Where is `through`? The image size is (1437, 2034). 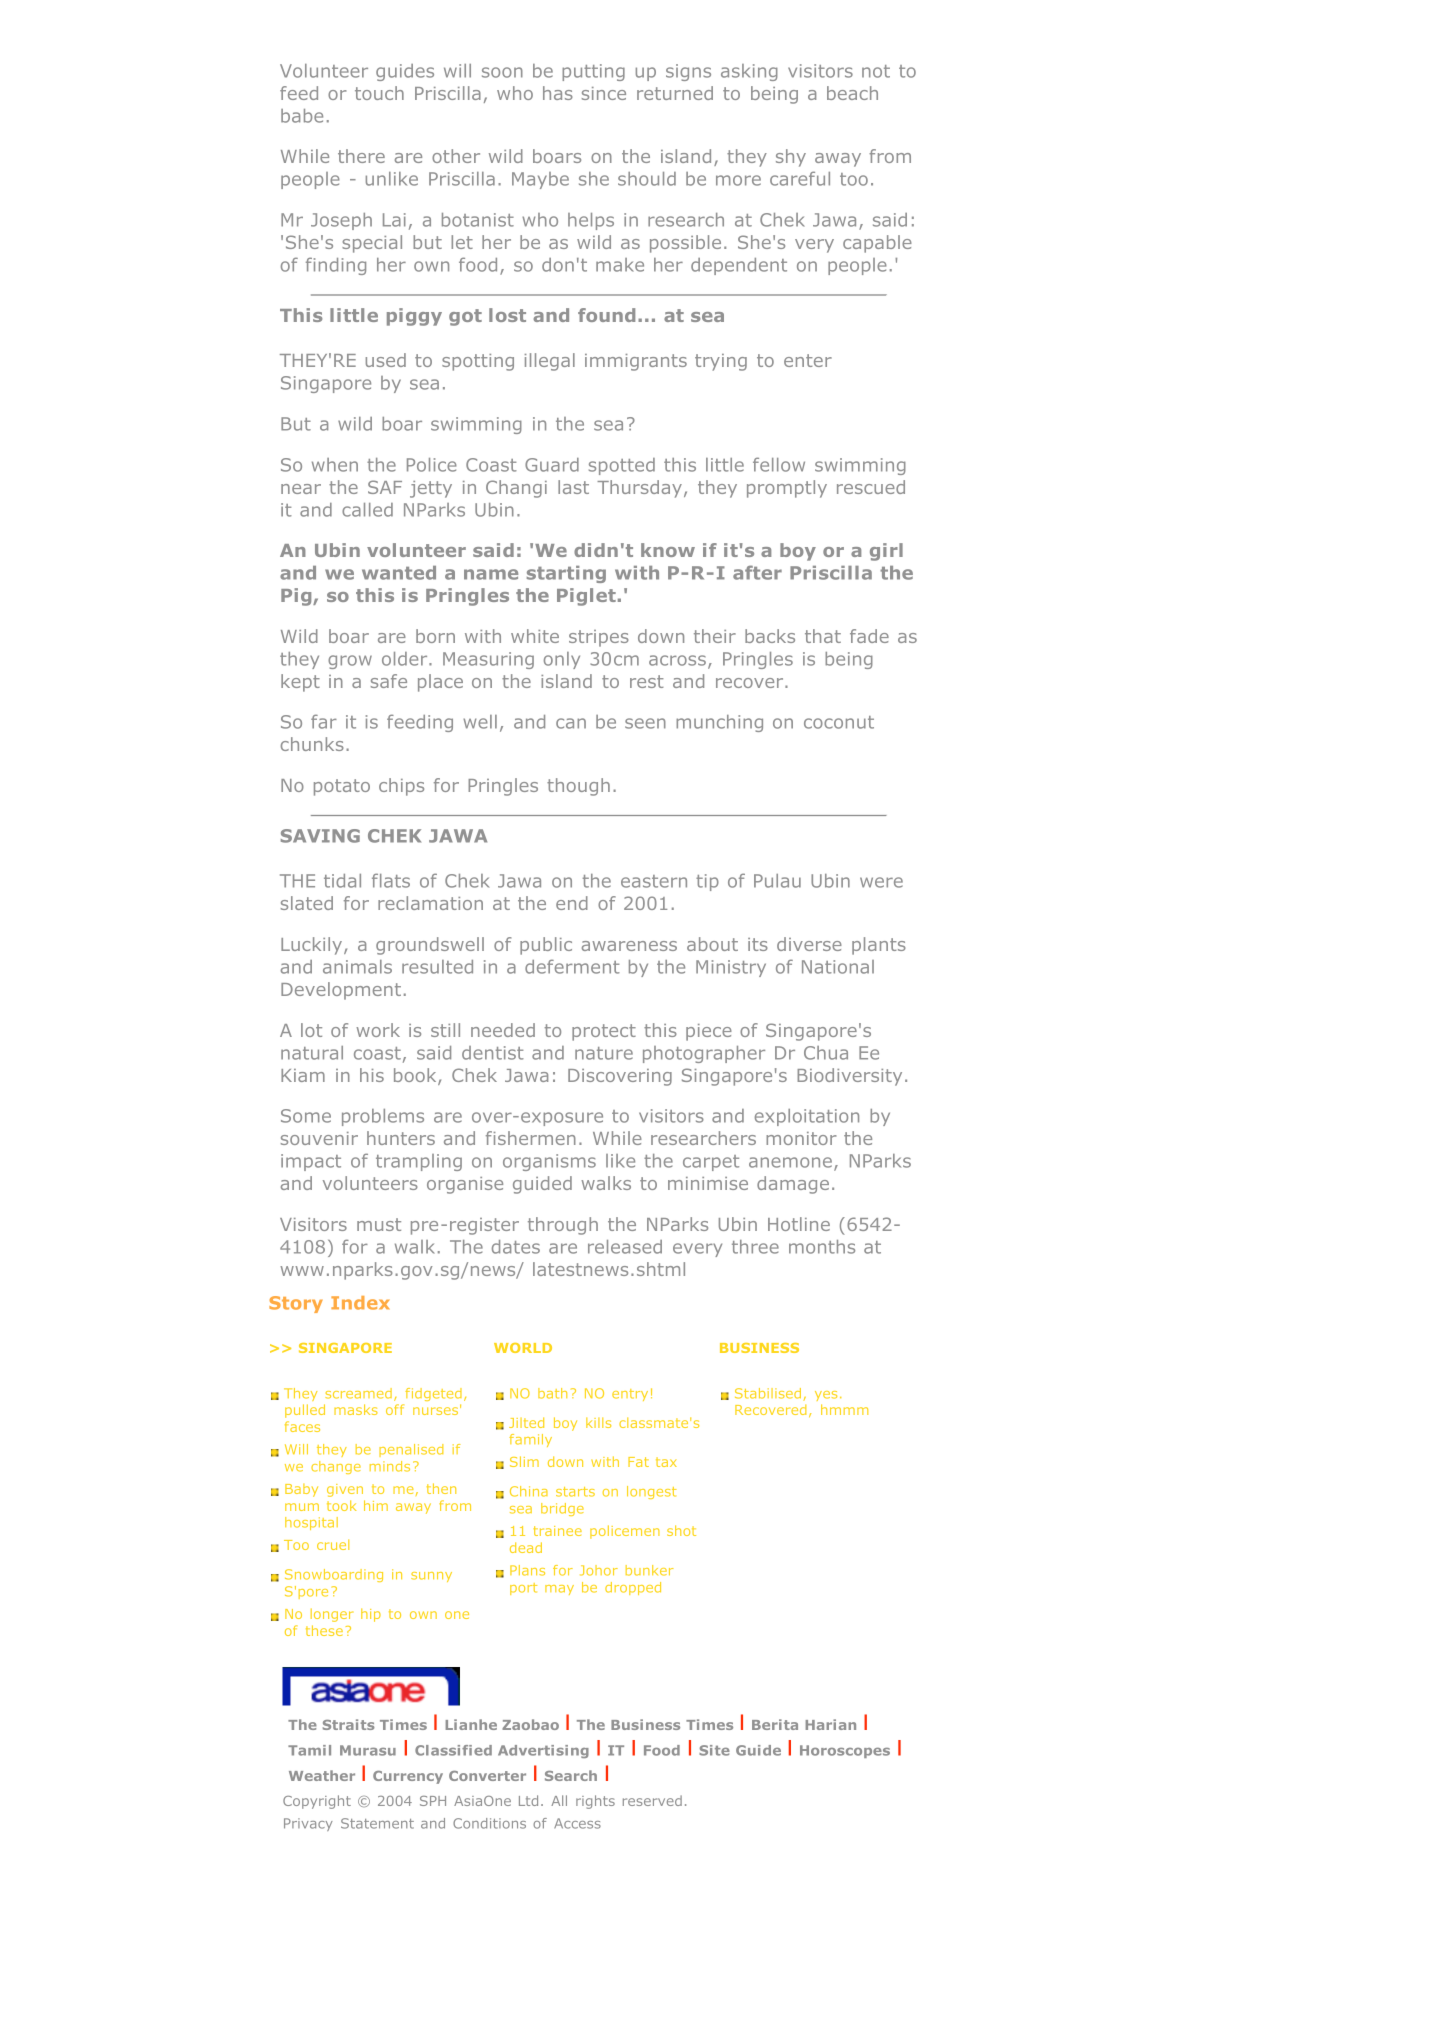 through is located at coordinates (563, 1226).
